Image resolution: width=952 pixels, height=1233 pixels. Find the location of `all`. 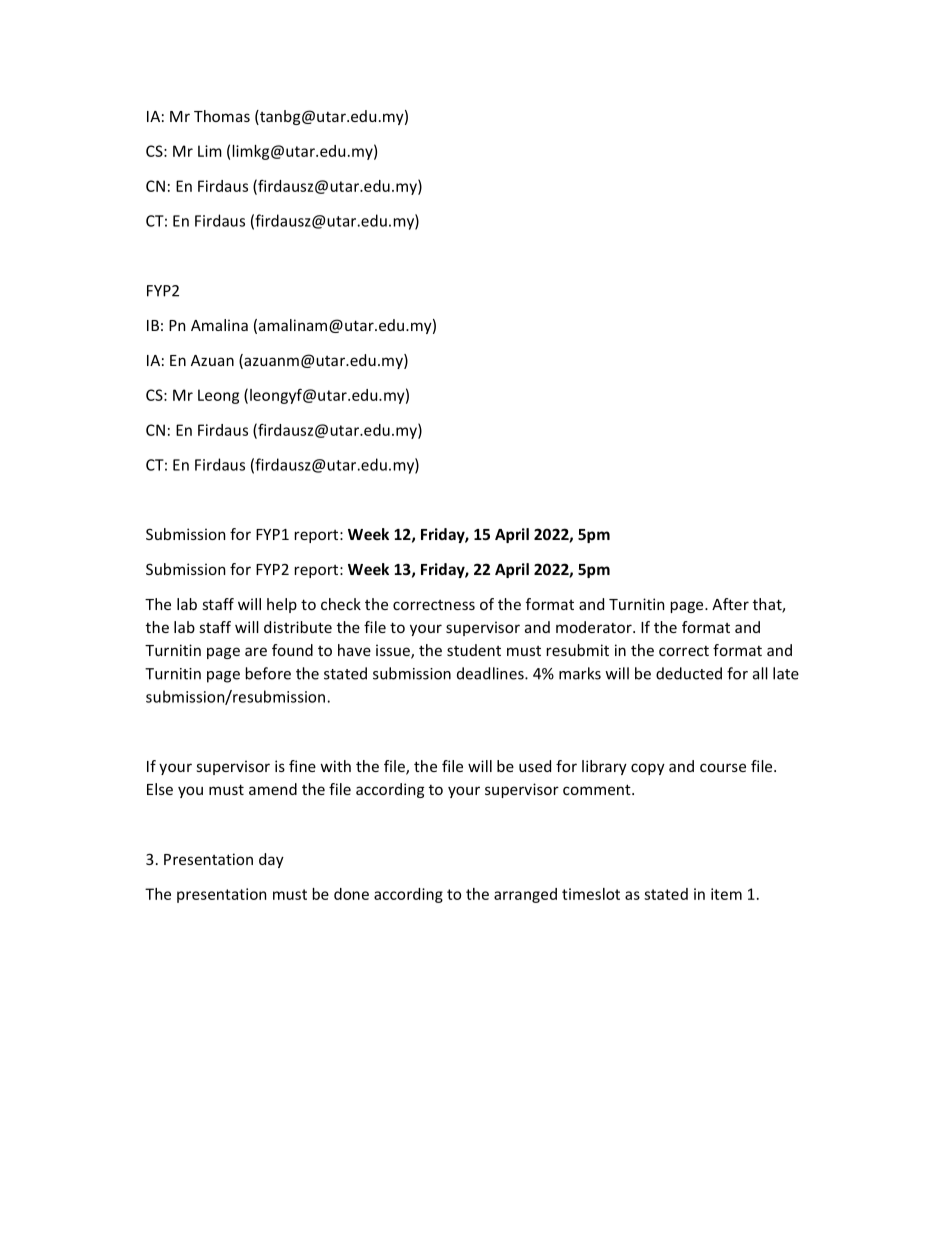

all is located at coordinates (760, 673).
